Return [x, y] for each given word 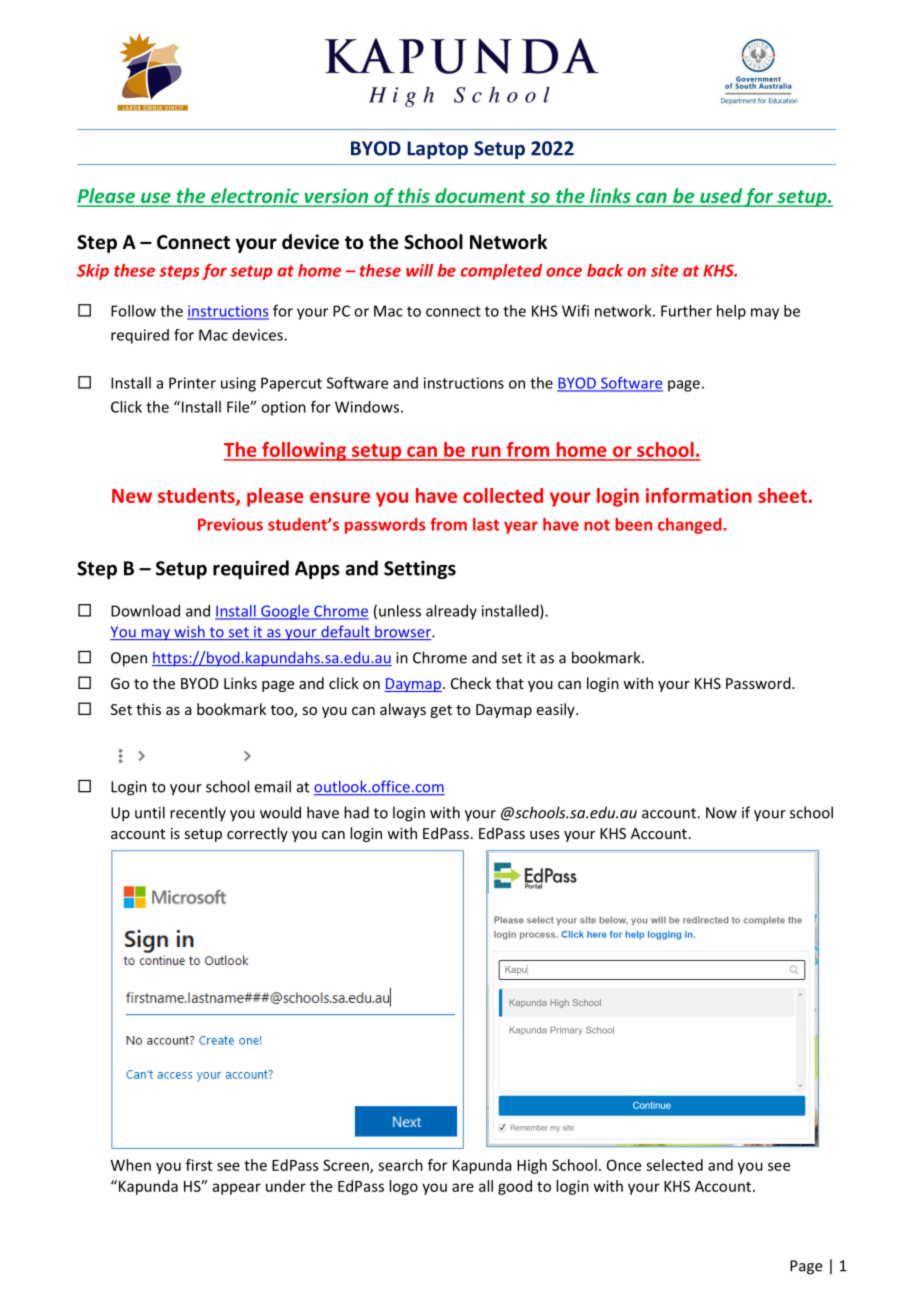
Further [686, 311]
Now [721, 813]
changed [691, 526]
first [199, 1165]
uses [545, 835]
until [150, 812]
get [441, 711]
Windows [367, 407]
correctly [257, 834]
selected [674, 1165]
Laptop [437, 150]
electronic [255, 197]
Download [145, 611]
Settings [420, 570]
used [721, 197]
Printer [192, 383]
